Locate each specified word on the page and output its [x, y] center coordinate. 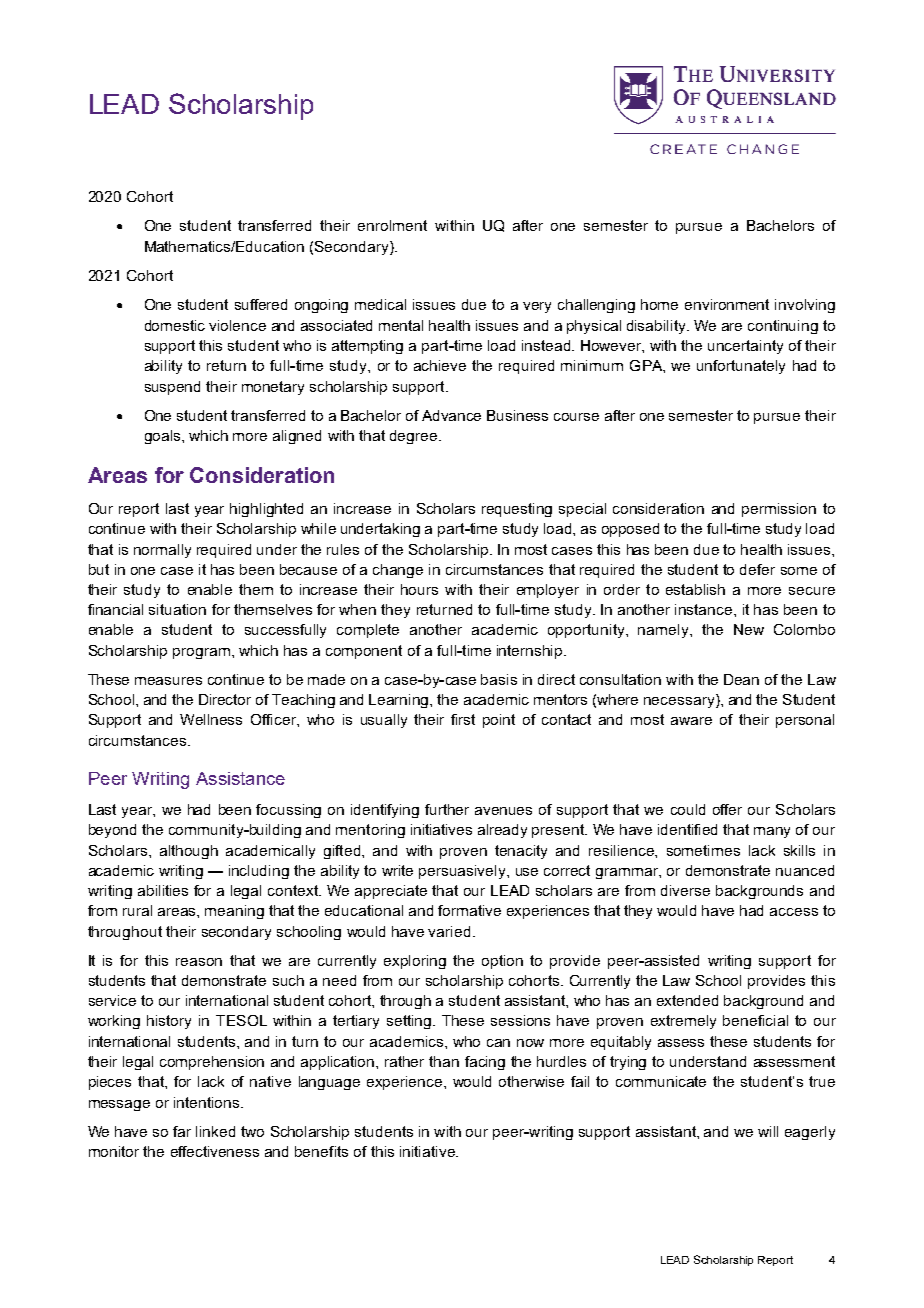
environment [727, 304]
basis [499, 679]
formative [469, 910]
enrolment [392, 225]
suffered [261, 304]
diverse [685, 890]
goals [164, 437]
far [182, 1131]
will [768, 1131]
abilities [163, 890]
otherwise [531, 1081]
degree [415, 437]
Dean [741, 679]
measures [168, 681]
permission [779, 510]
